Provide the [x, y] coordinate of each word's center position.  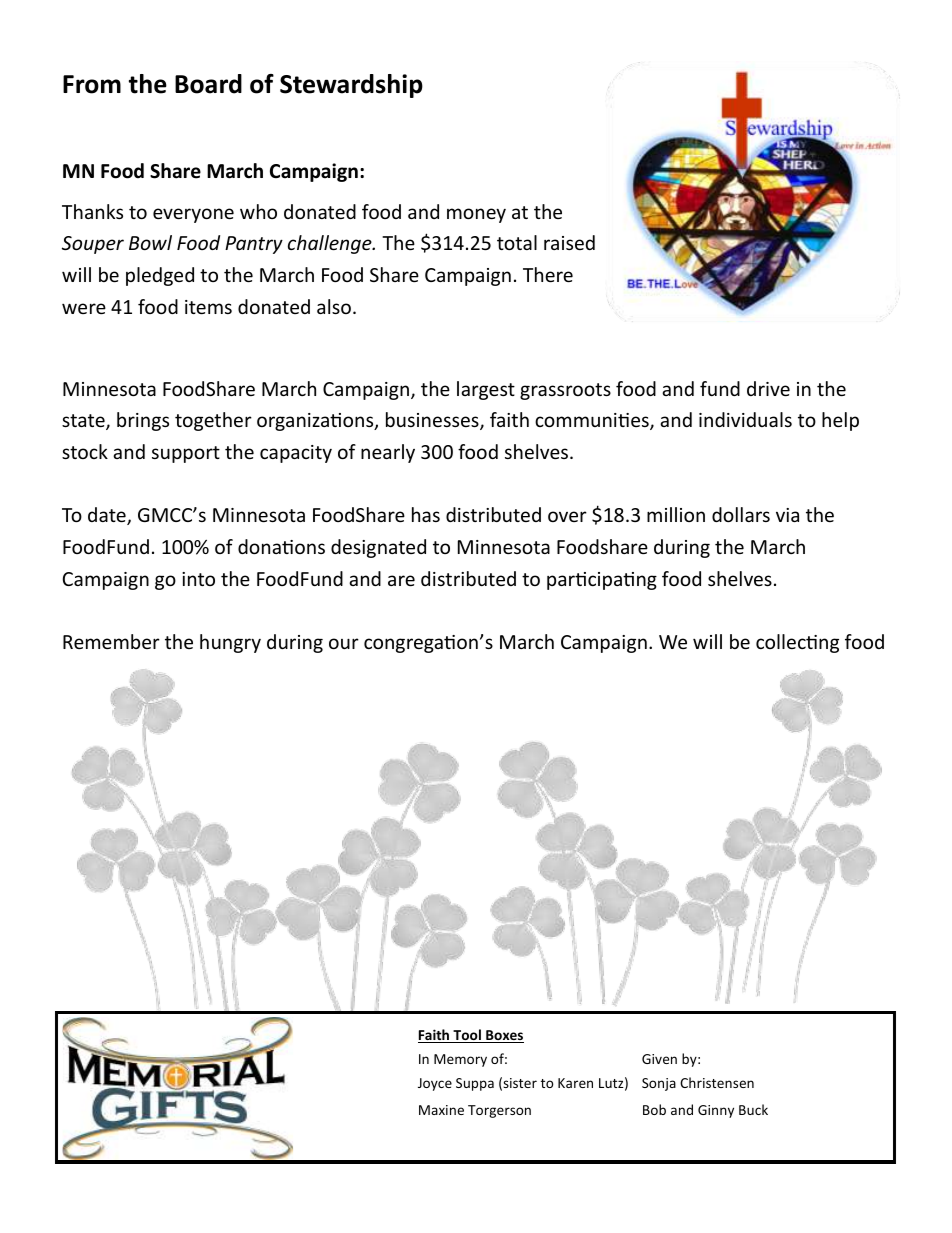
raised [569, 242]
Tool [467, 1036]
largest [486, 390]
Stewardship [351, 86]
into [198, 579]
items [208, 307]
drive [768, 388]
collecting [797, 643]
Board [208, 84]
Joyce [435, 1084]
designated [378, 548]
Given [659, 1059]
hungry [230, 643]
